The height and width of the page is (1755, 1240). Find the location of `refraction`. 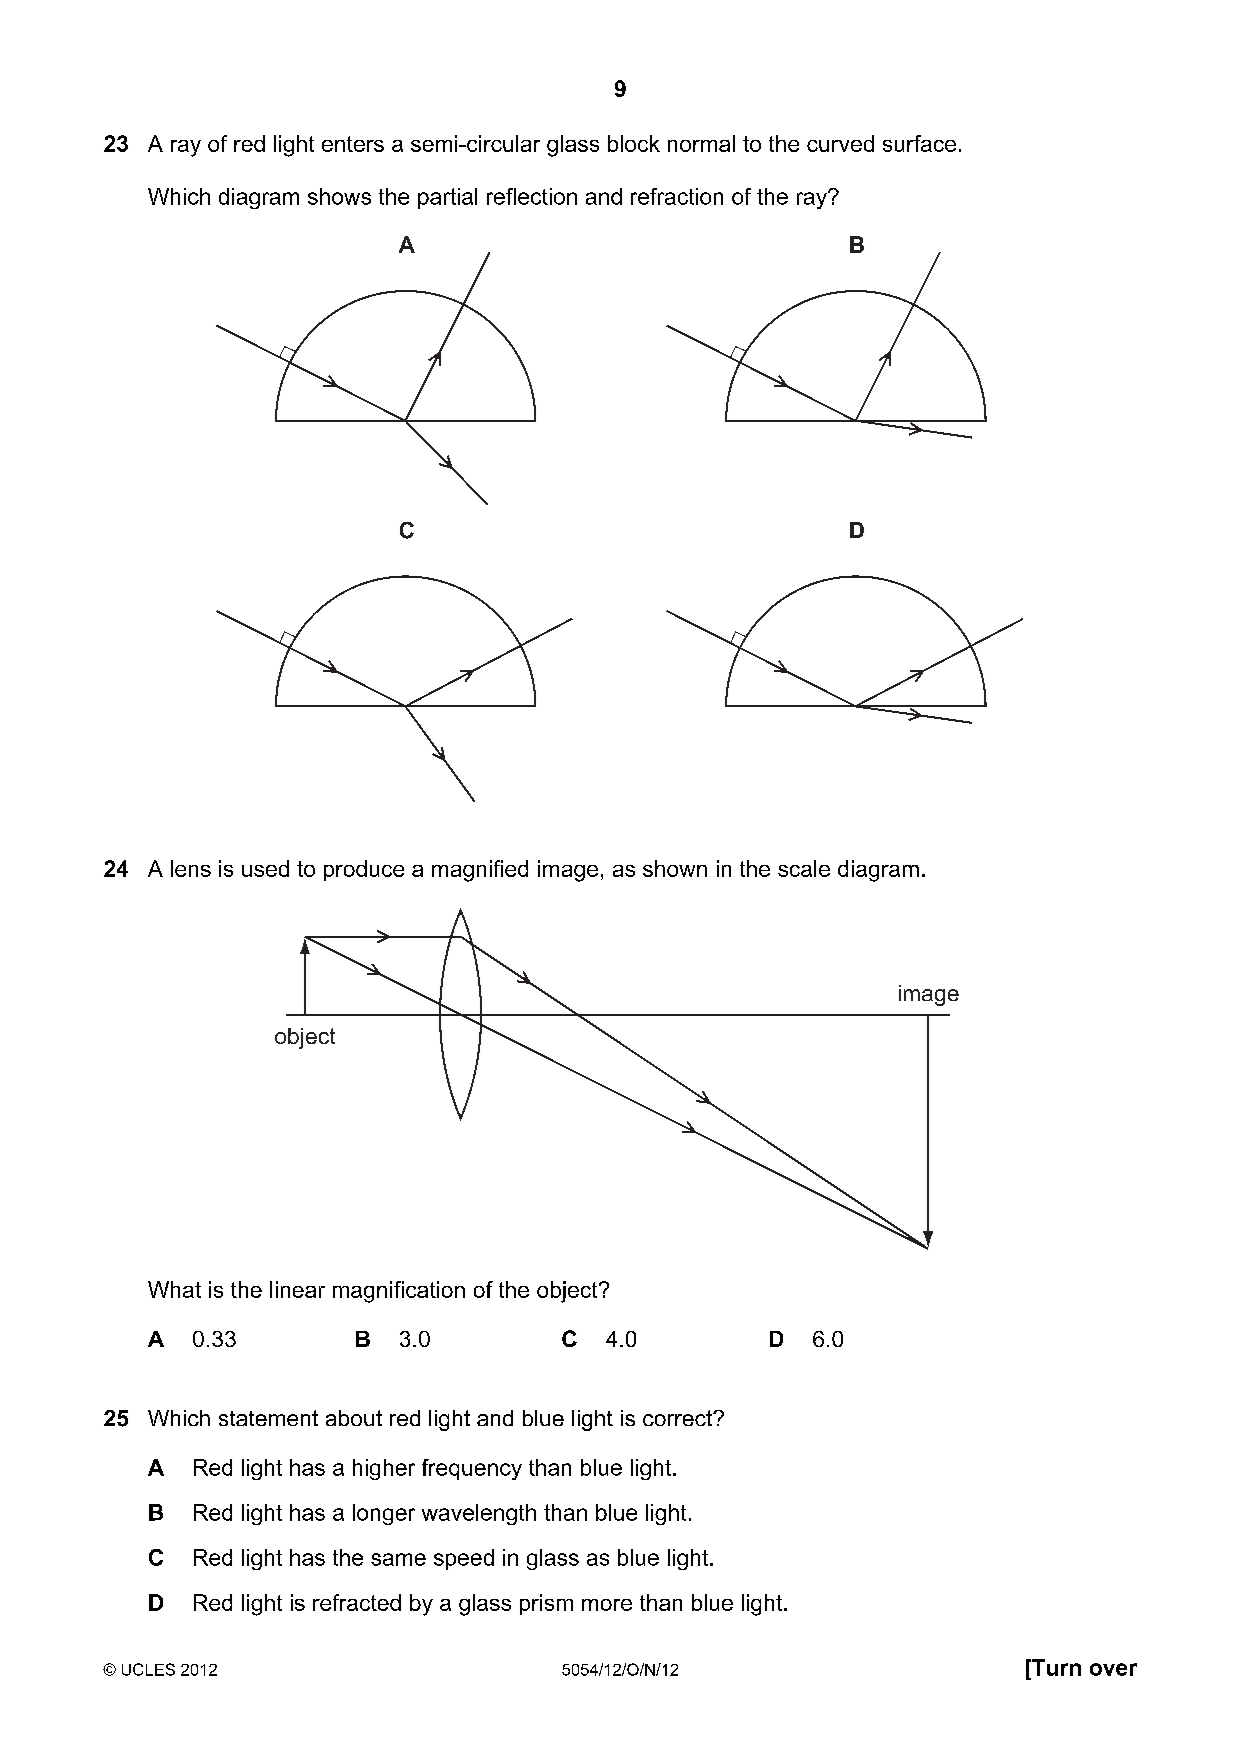

refraction is located at coordinates (677, 196).
